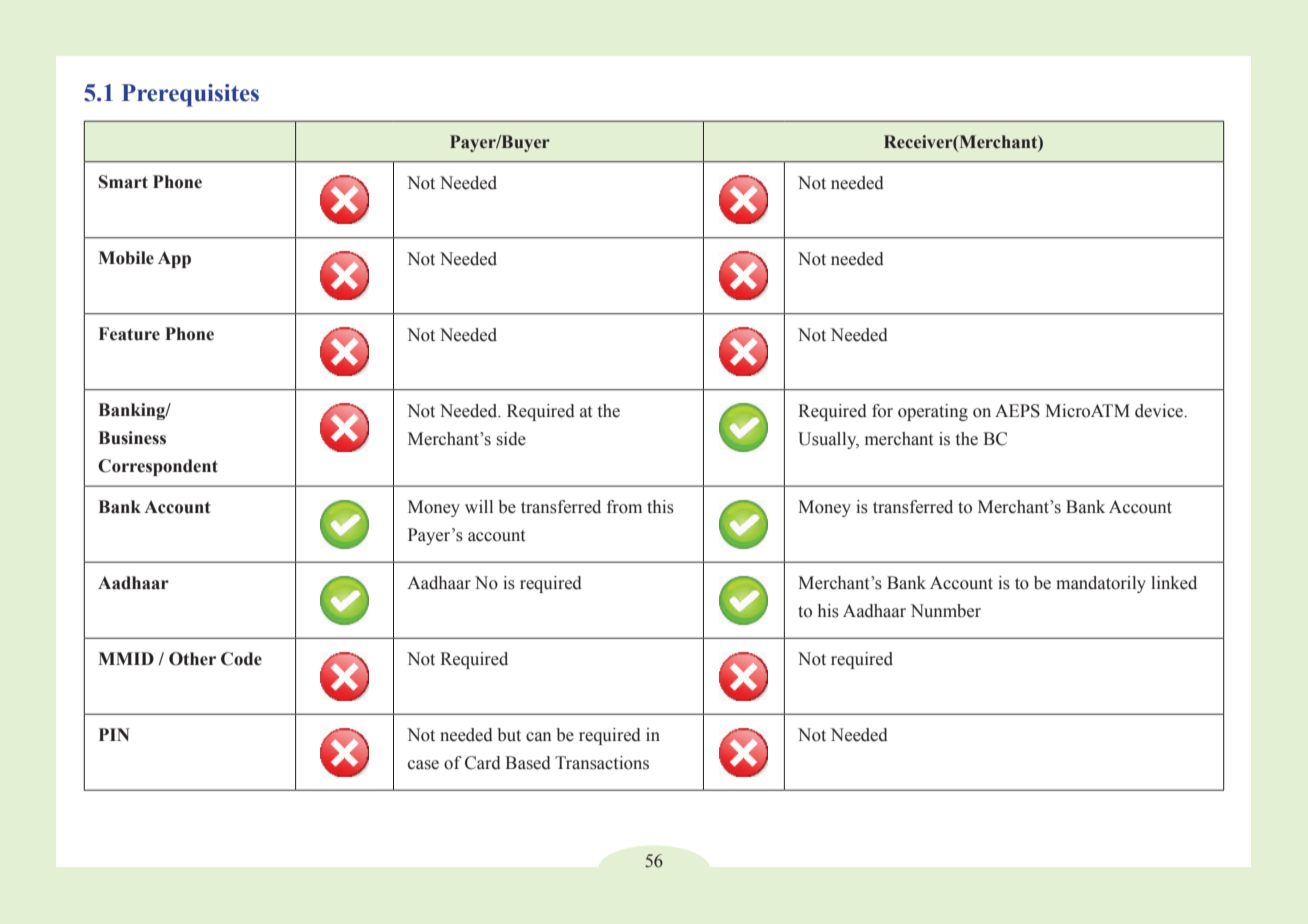 Image resolution: width=1308 pixels, height=924 pixels. What do you see at coordinates (132, 438) in the screenshot?
I see `Business` at bounding box center [132, 438].
